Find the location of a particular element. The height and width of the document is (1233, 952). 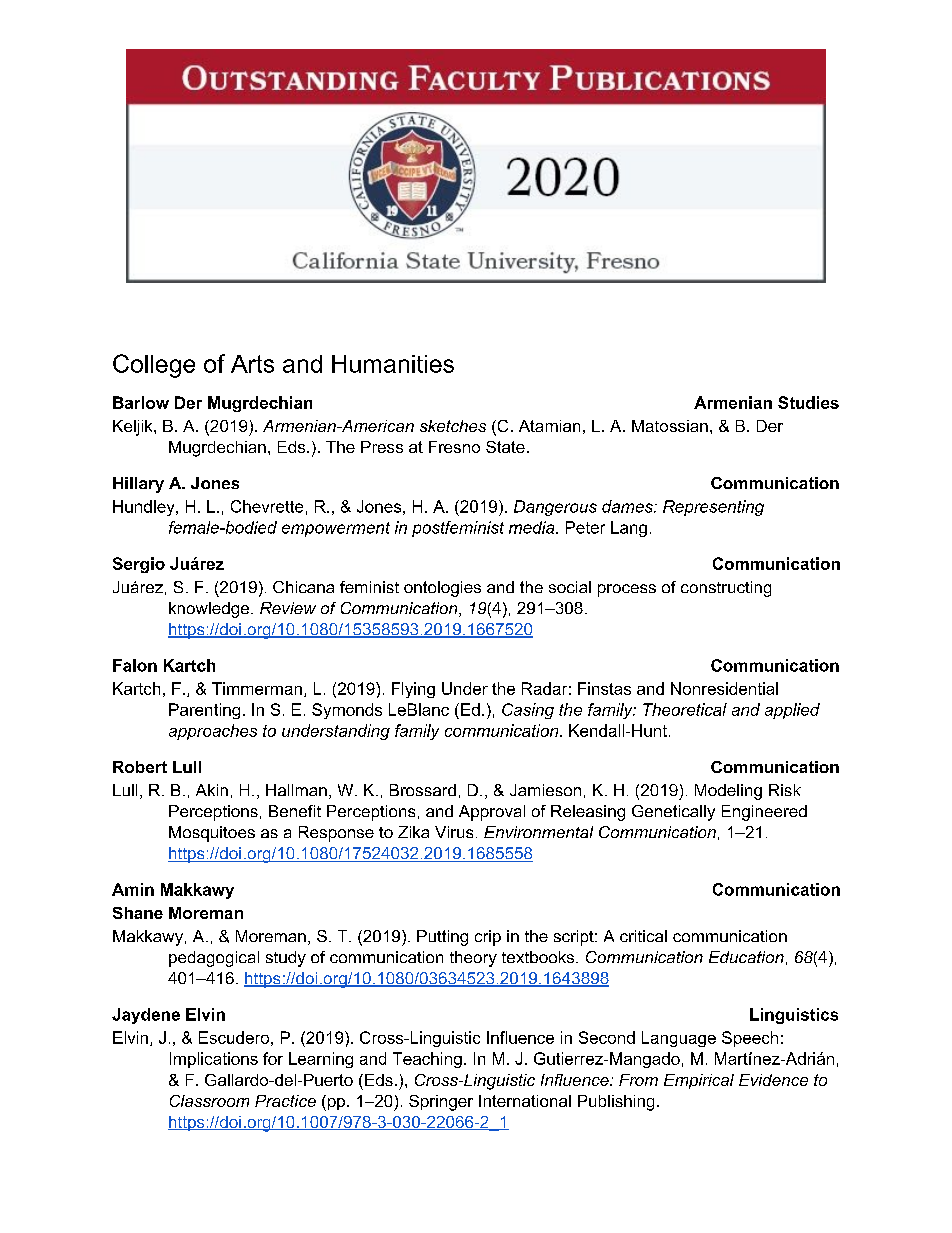

Classroom is located at coordinates (209, 1101).
